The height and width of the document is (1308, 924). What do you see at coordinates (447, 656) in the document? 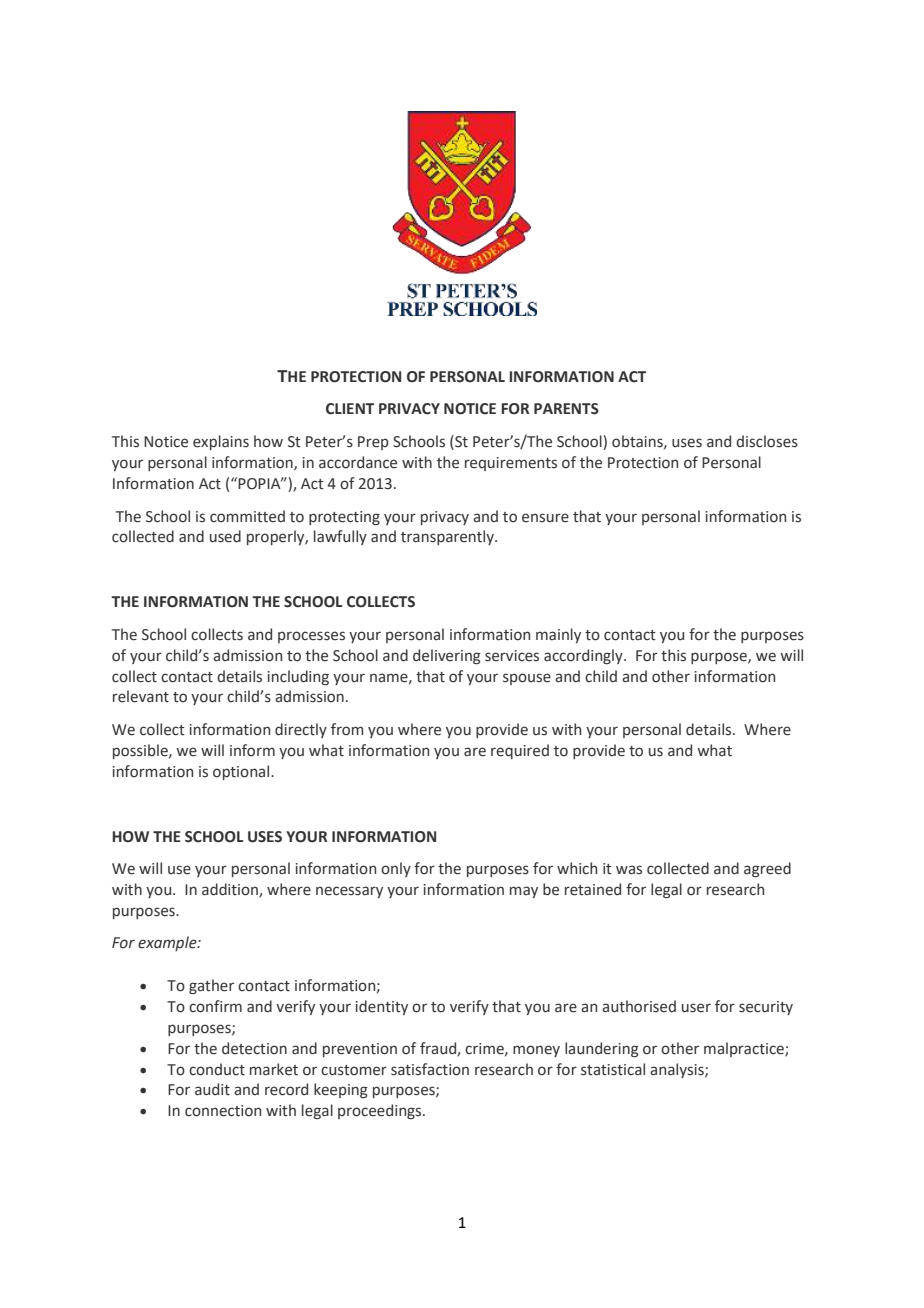
I see `delivering` at bounding box center [447, 656].
